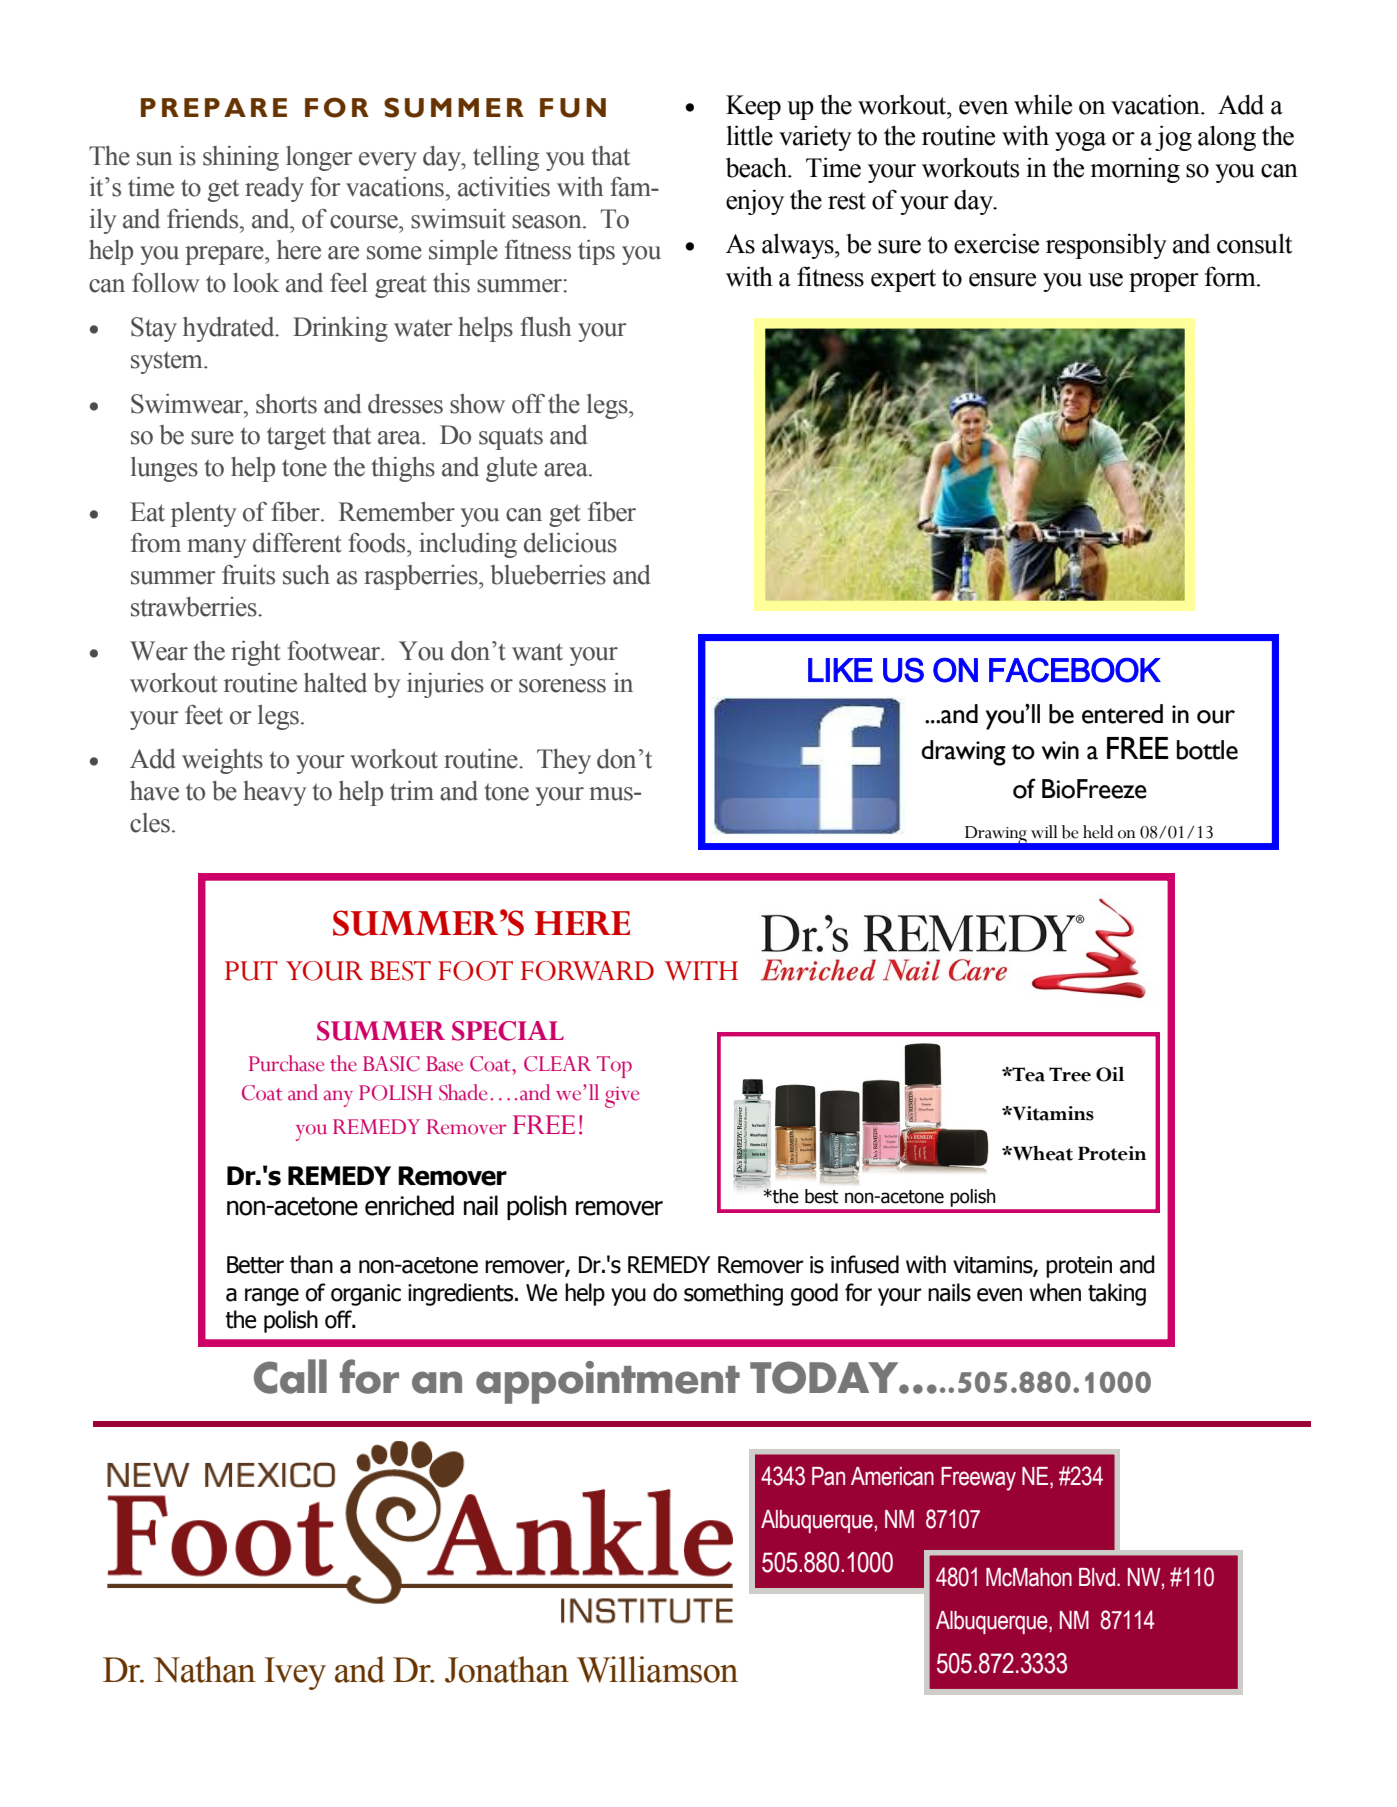 Image resolution: width=1397 pixels, height=1807 pixels. Describe the element at coordinates (1098, 832) in the document. I see `held` at that location.
